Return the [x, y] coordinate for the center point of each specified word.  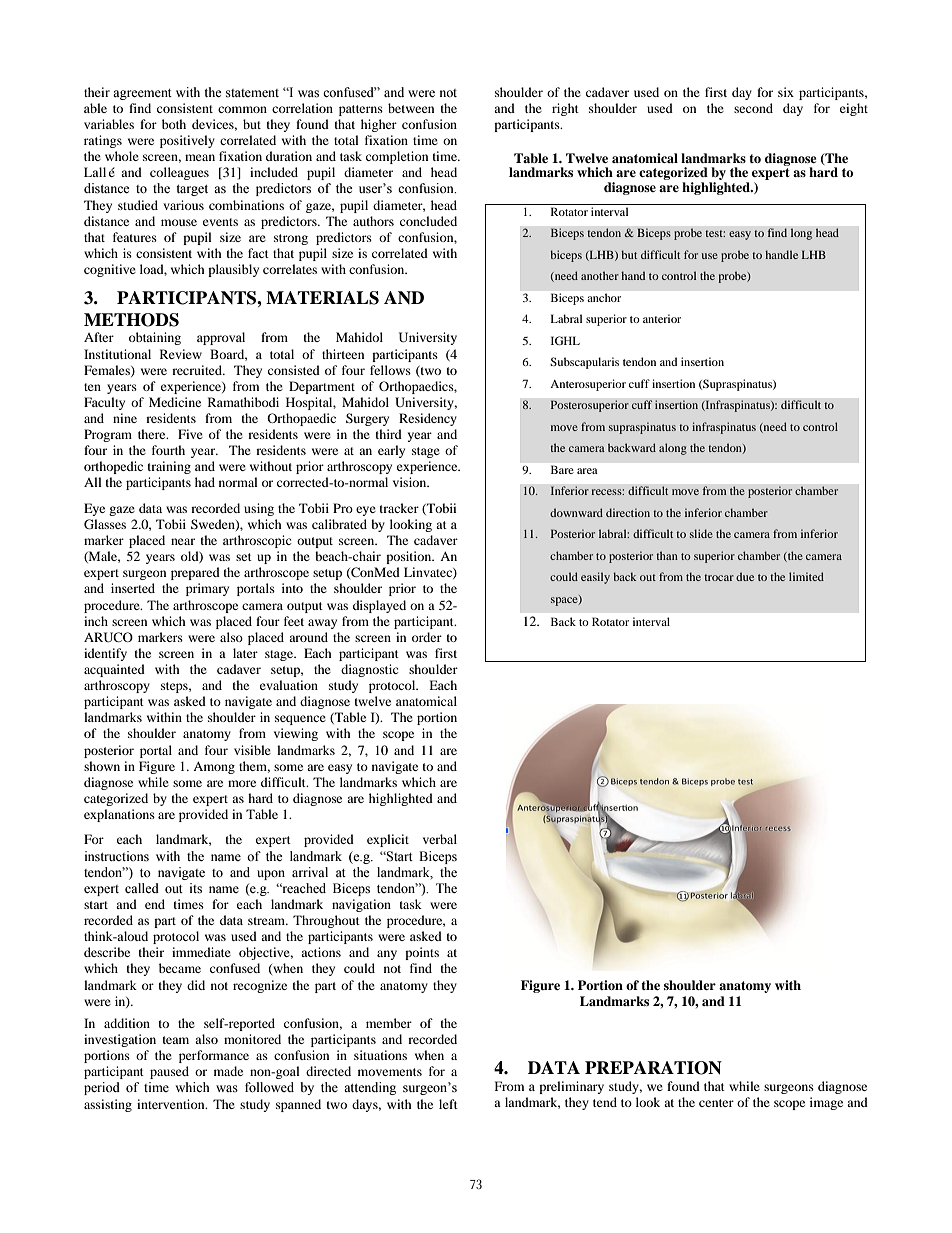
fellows [390, 370]
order [427, 637]
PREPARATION [653, 1068]
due [745, 576]
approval [221, 338]
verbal [440, 839]
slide [701, 533]
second [753, 108]
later [245, 653]
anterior [662, 318]
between [411, 108]
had [205, 482]
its [196, 888]
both [174, 124]
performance [214, 1056]
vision [411, 482]
